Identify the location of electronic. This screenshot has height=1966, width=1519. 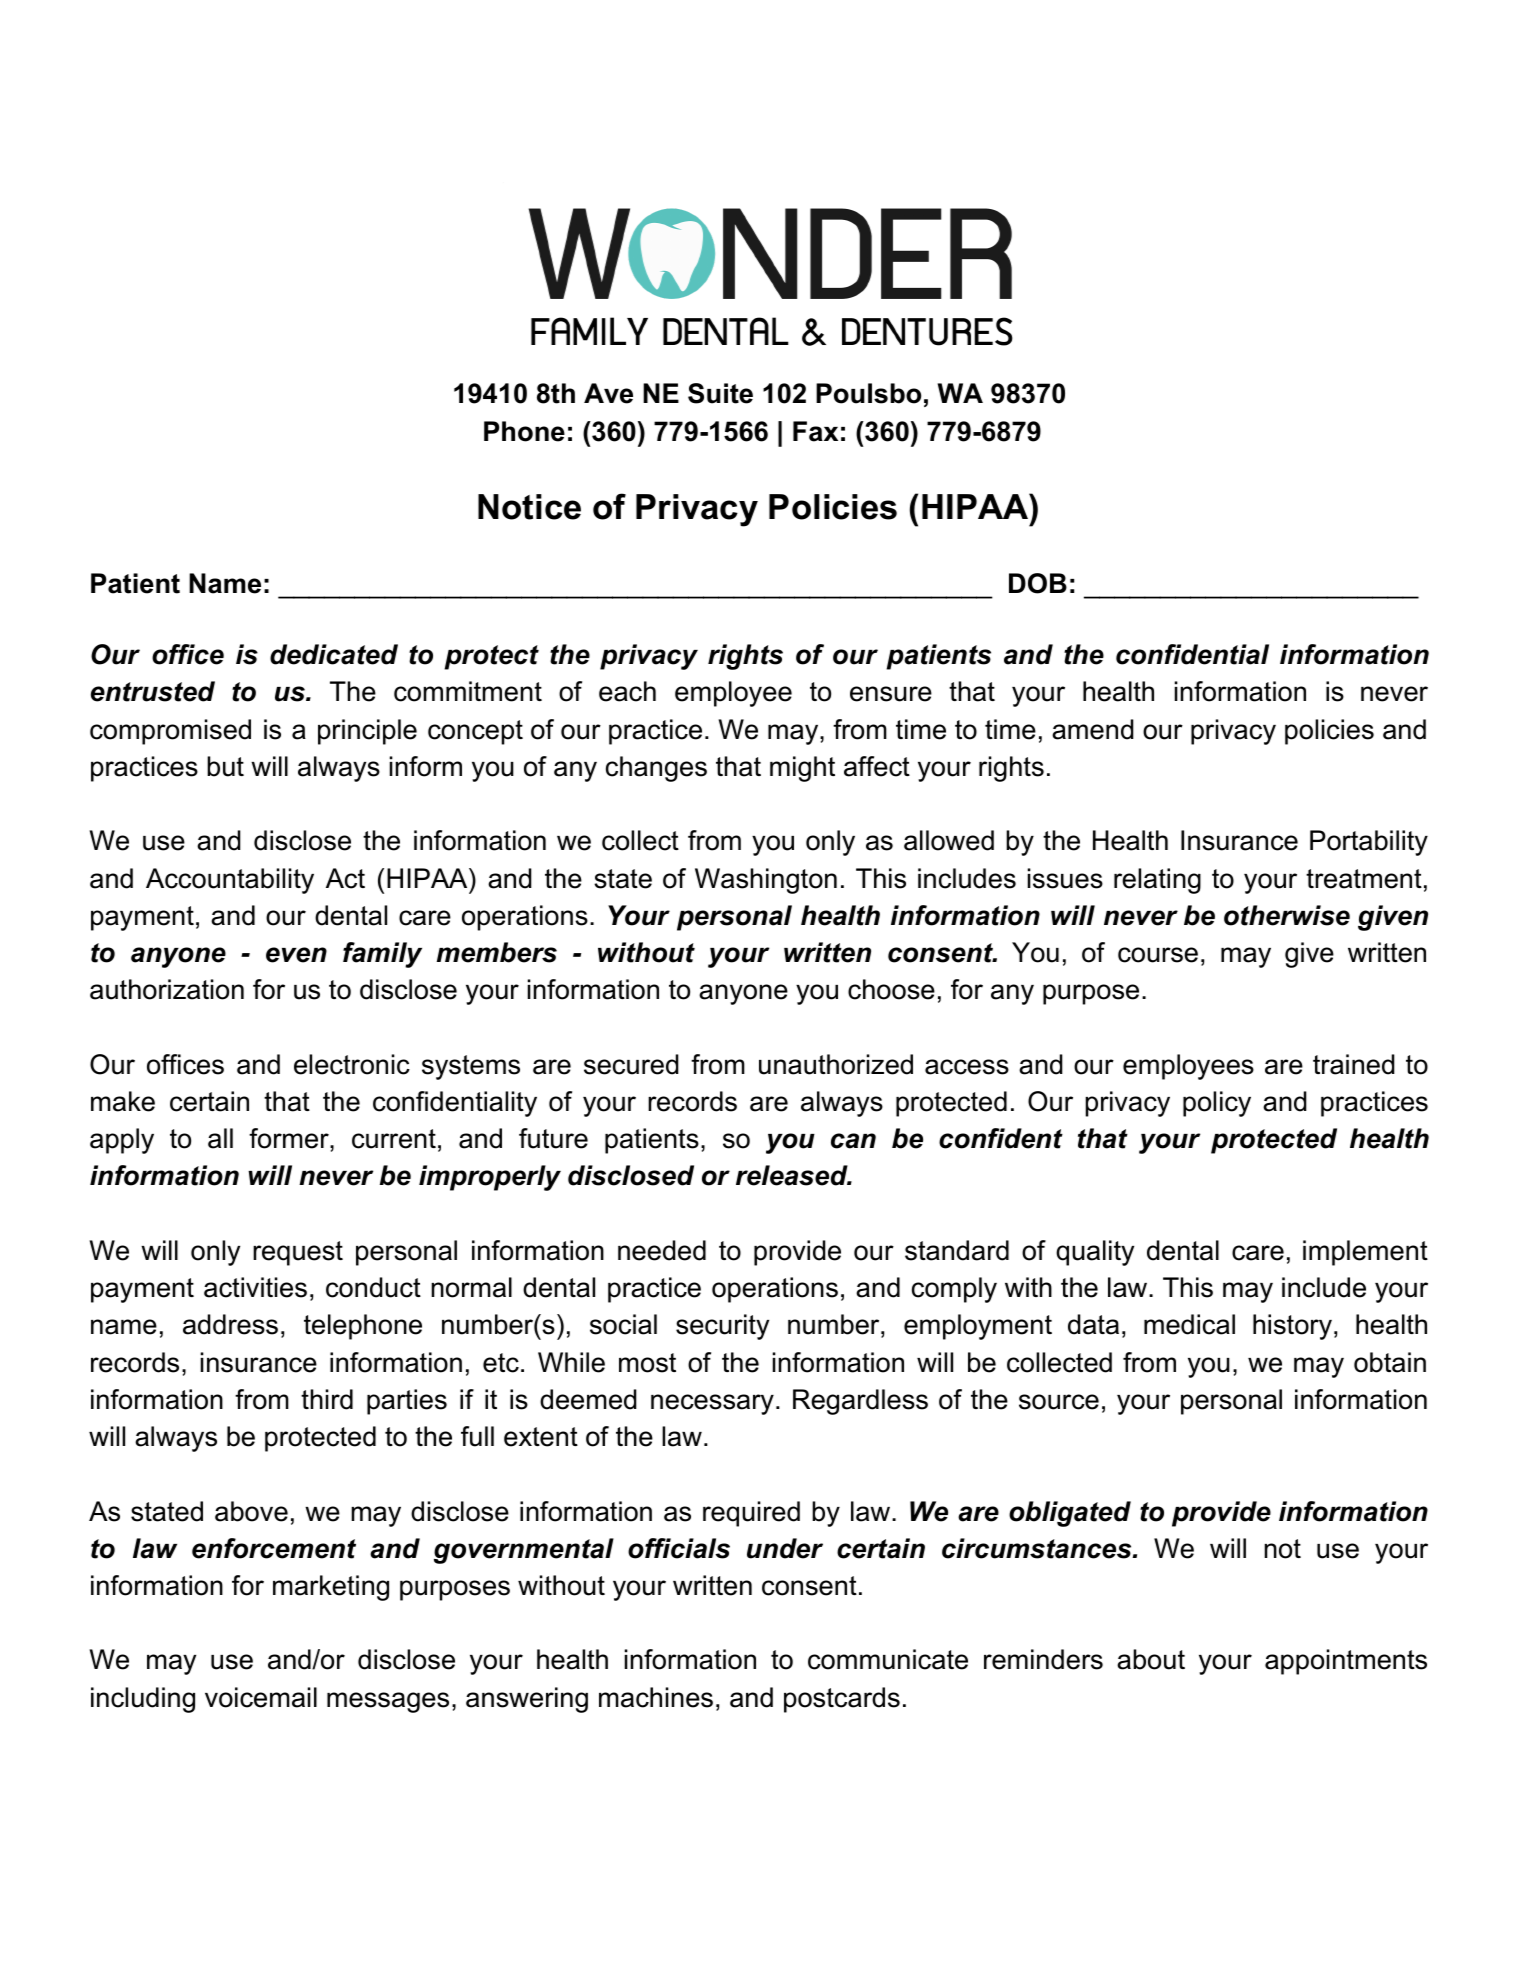
(352, 1064).
